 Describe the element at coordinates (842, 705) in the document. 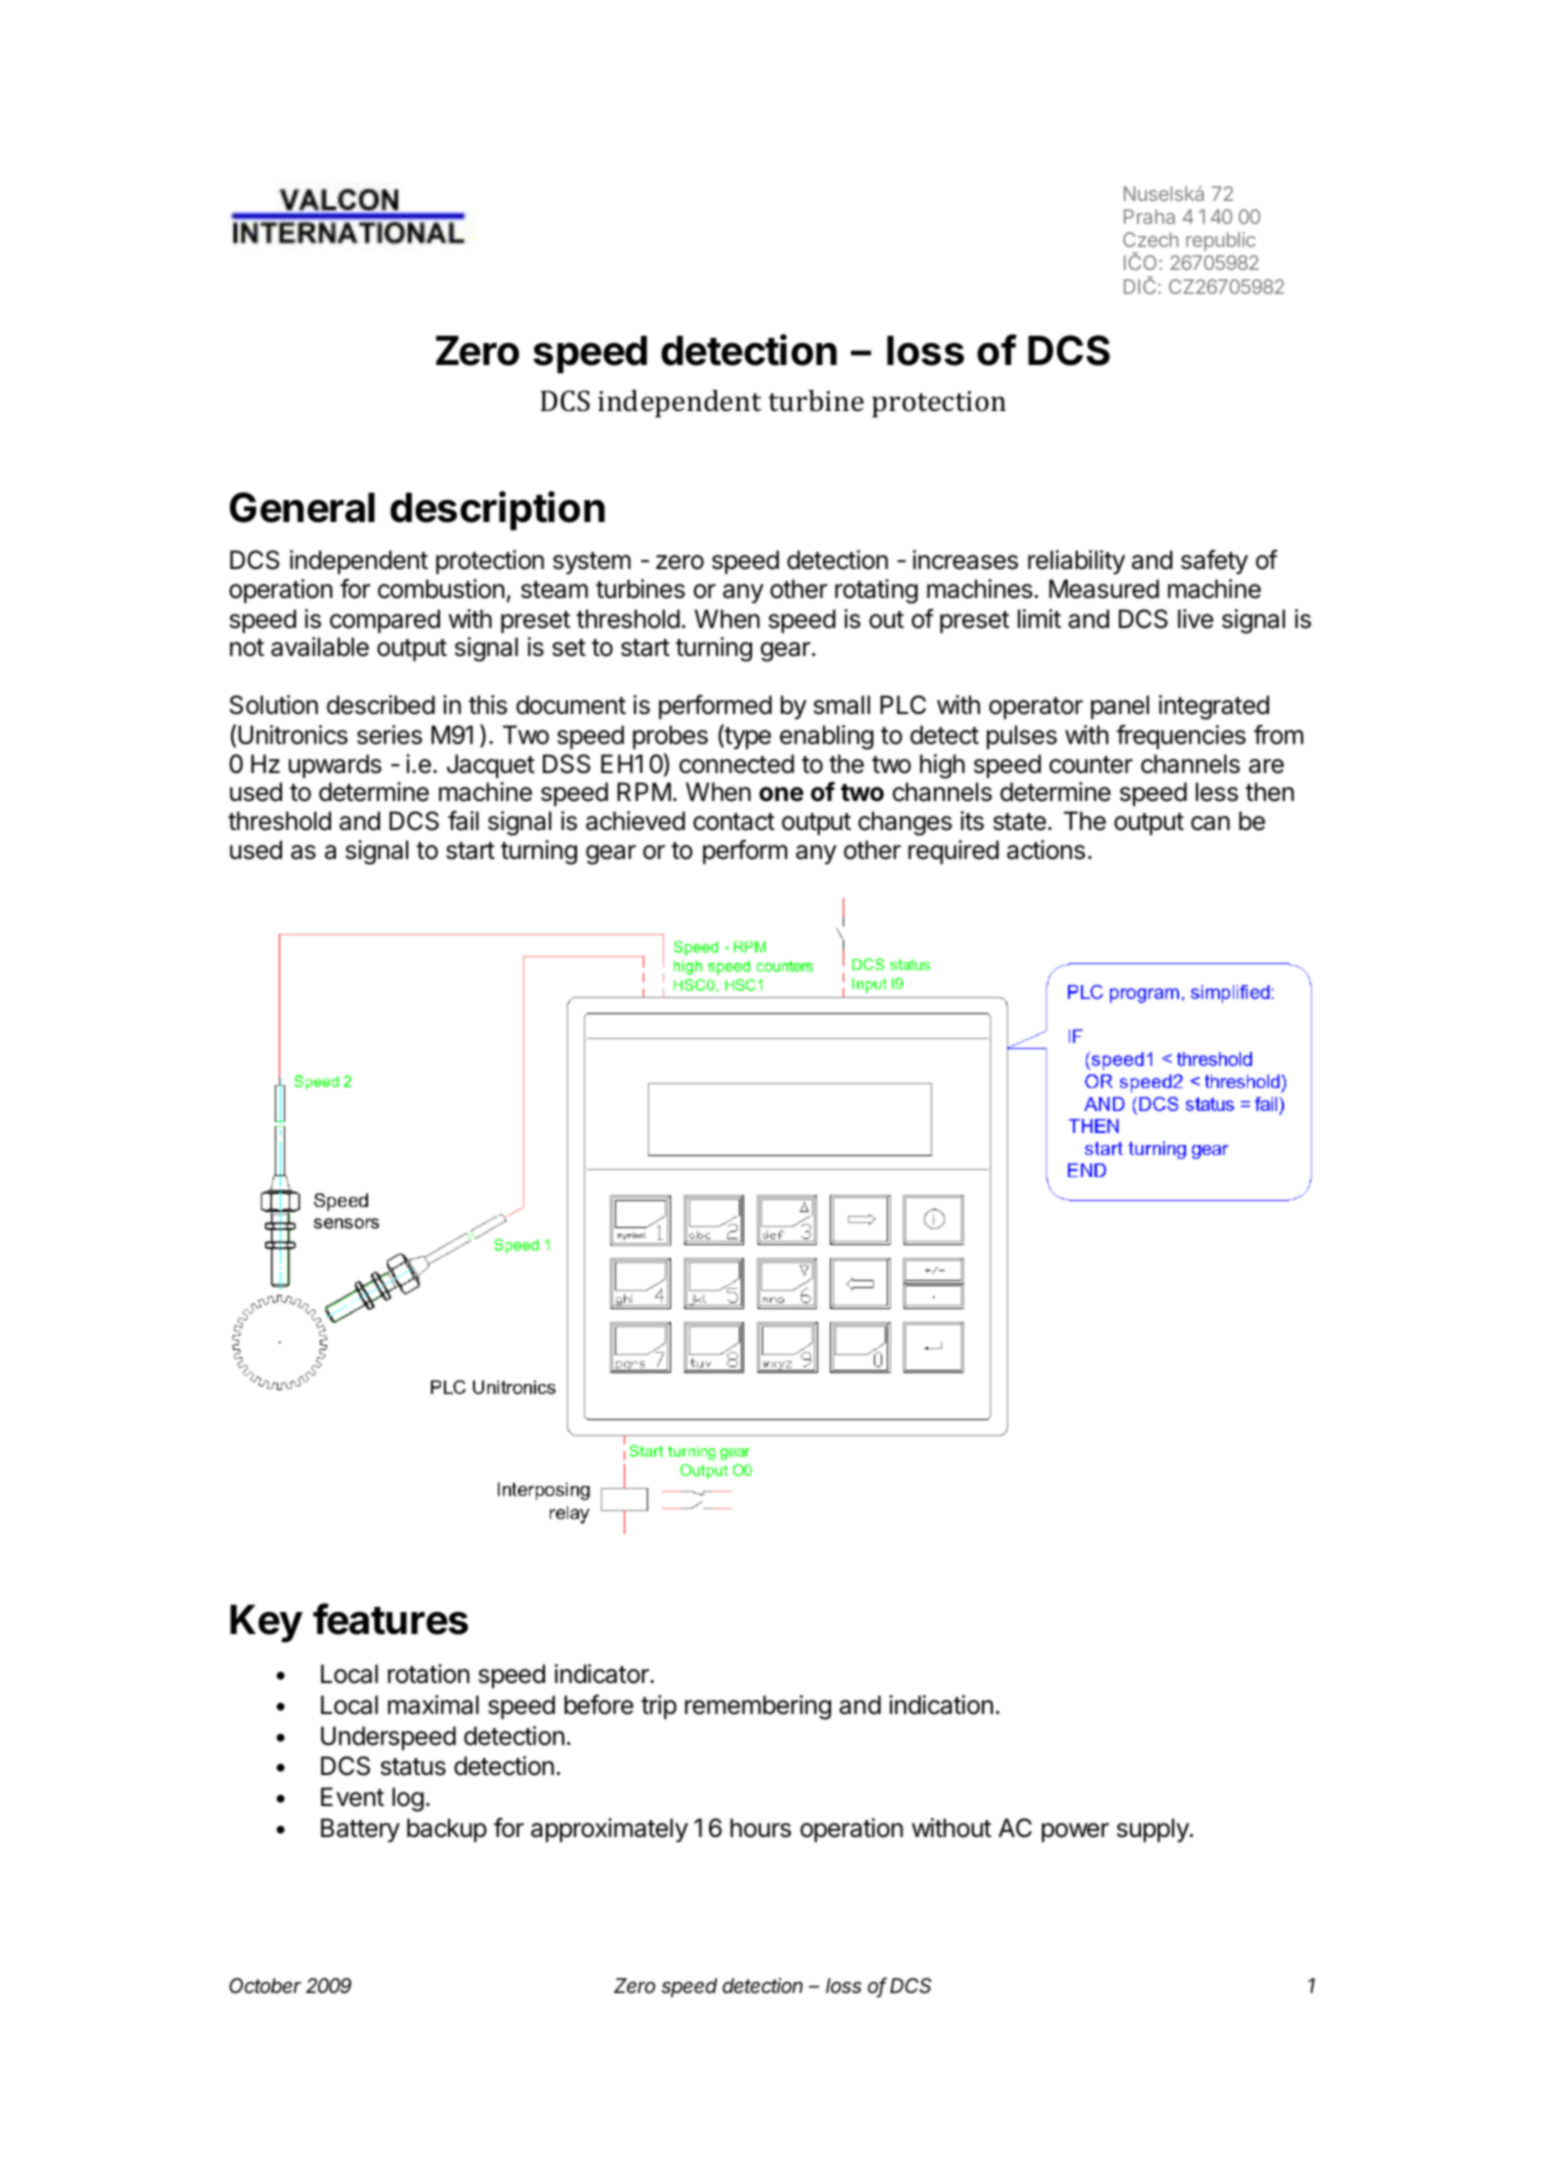

I see `small` at that location.
